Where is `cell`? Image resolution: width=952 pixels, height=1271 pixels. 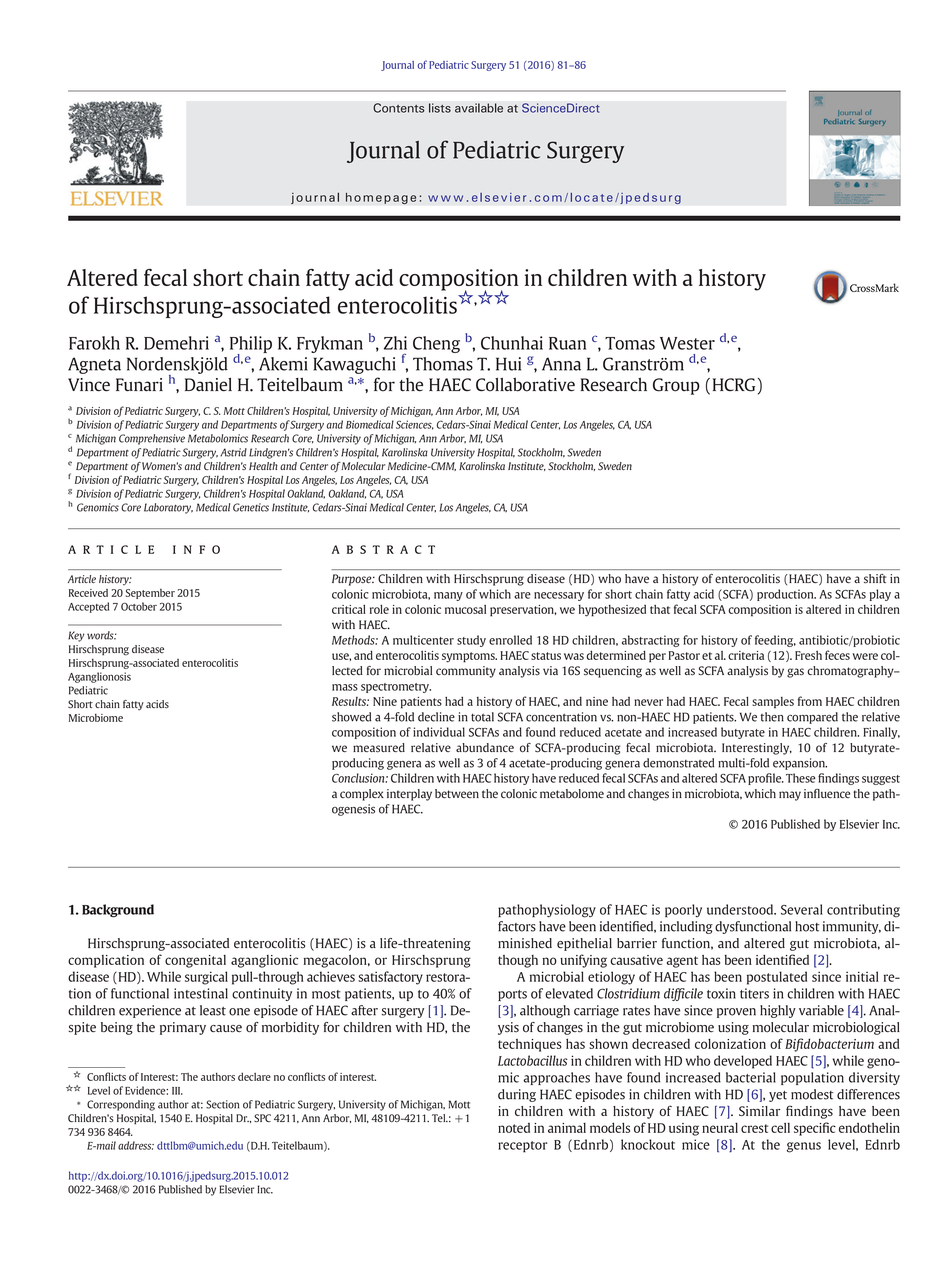
cell is located at coordinates (780, 1128).
